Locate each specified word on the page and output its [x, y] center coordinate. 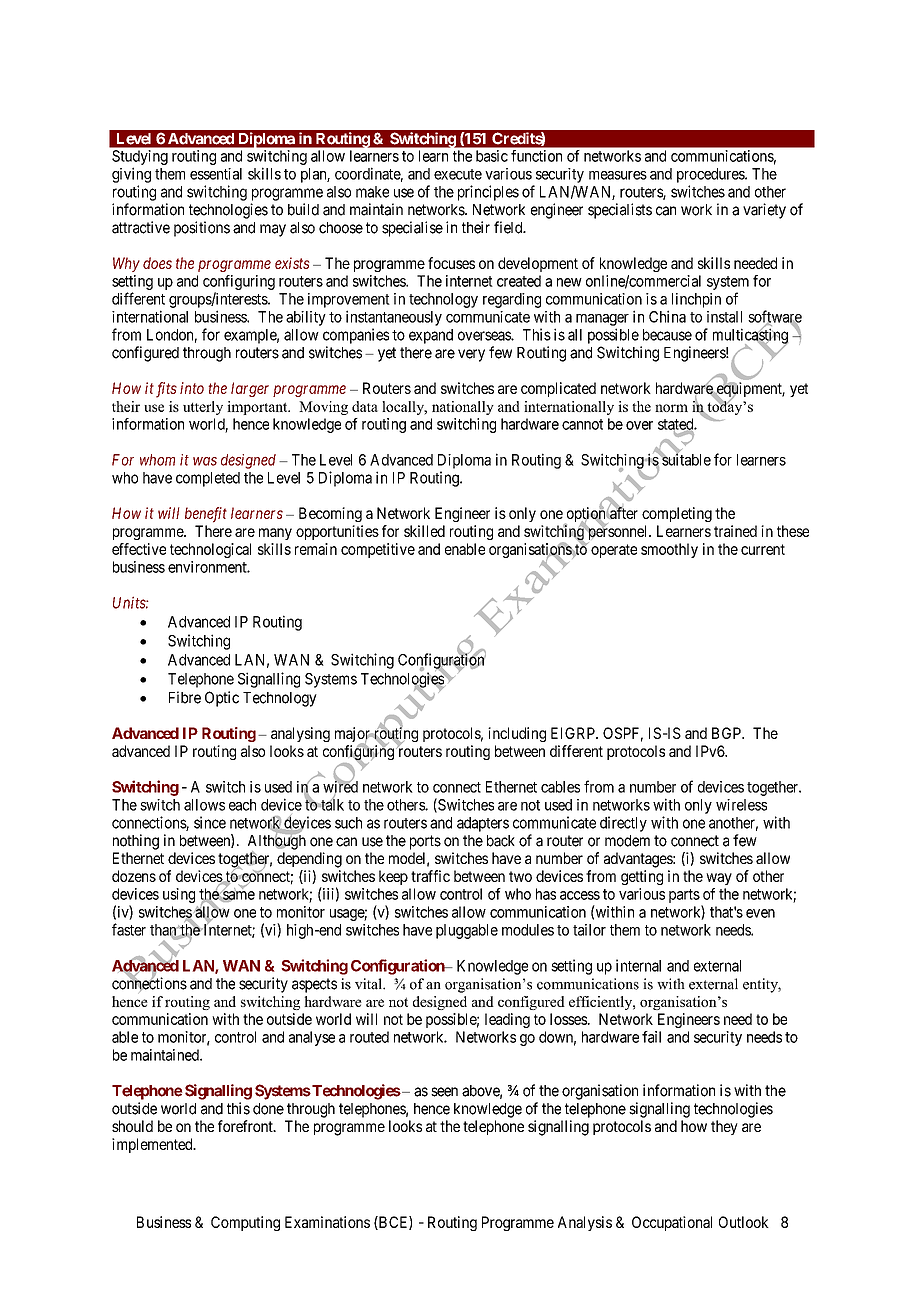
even [760, 913]
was [205, 461]
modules [528, 930]
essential [216, 174]
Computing [245, 1223]
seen [444, 1092]
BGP [727, 733]
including [517, 734]
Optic [222, 699]
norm [671, 408]
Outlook [744, 1222]
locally [404, 408]
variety [764, 211]
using [179, 895]
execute [458, 174]
